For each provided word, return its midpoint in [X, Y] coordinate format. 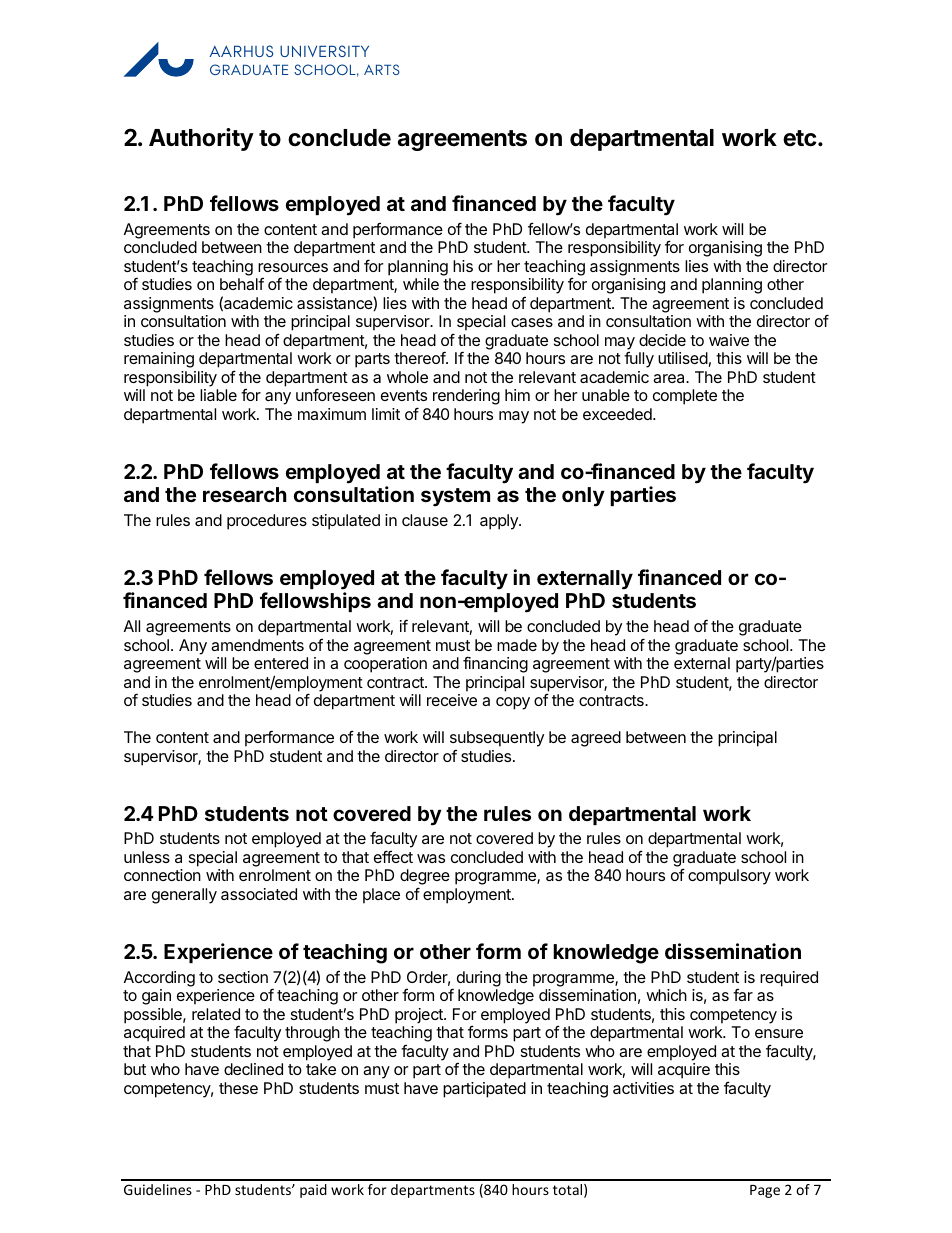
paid [313, 1191]
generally [184, 896]
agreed [596, 739]
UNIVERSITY [324, 51]
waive [729, 340]
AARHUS [241, 51]
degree [425, 878]
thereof [420, 357]
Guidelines [158, 1189]
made [517, 645]
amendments [257, 645]
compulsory [729, 877]
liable [218, 395]
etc [799, 138]
